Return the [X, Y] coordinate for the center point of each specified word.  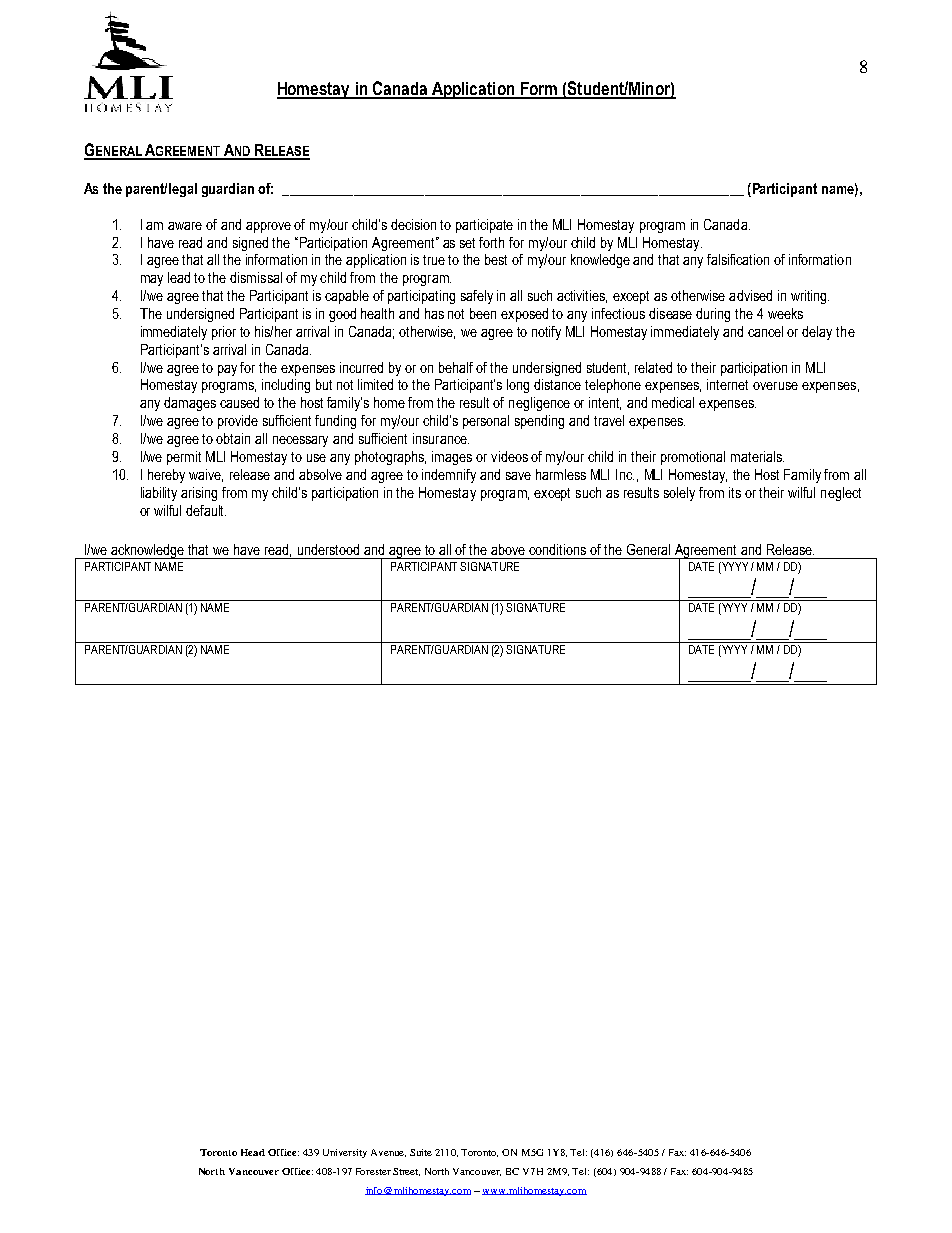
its [735, 492]
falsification [738, 259]
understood [328, 549]
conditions [557, 549]
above [508, 549]
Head [253, 1152]
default [206, 510]
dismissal [256, 277]
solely [679, 494]
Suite [421, 1152]
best [496, 259]
